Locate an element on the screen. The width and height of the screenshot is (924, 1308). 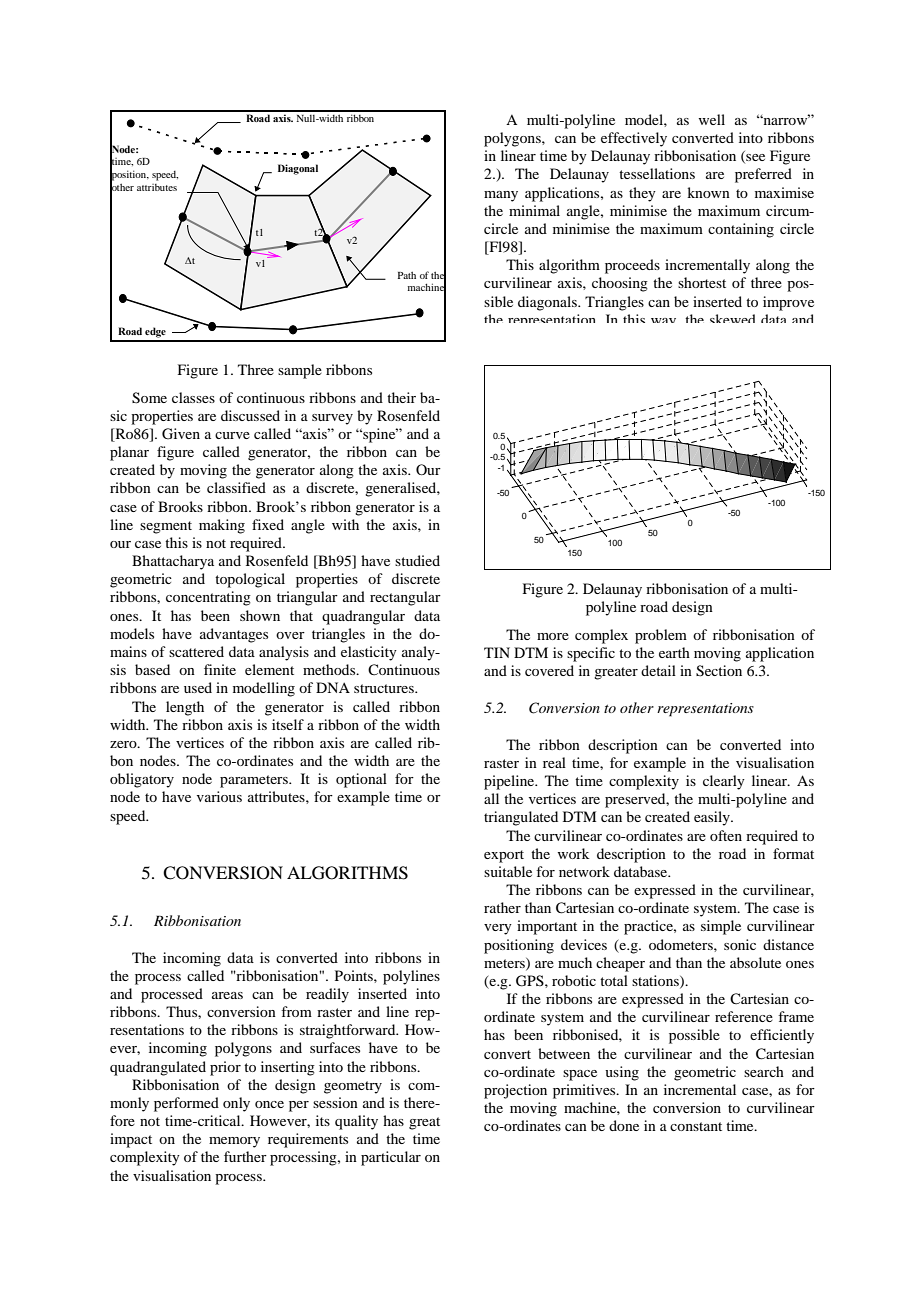
studied is located at coordinates (417, 560).
